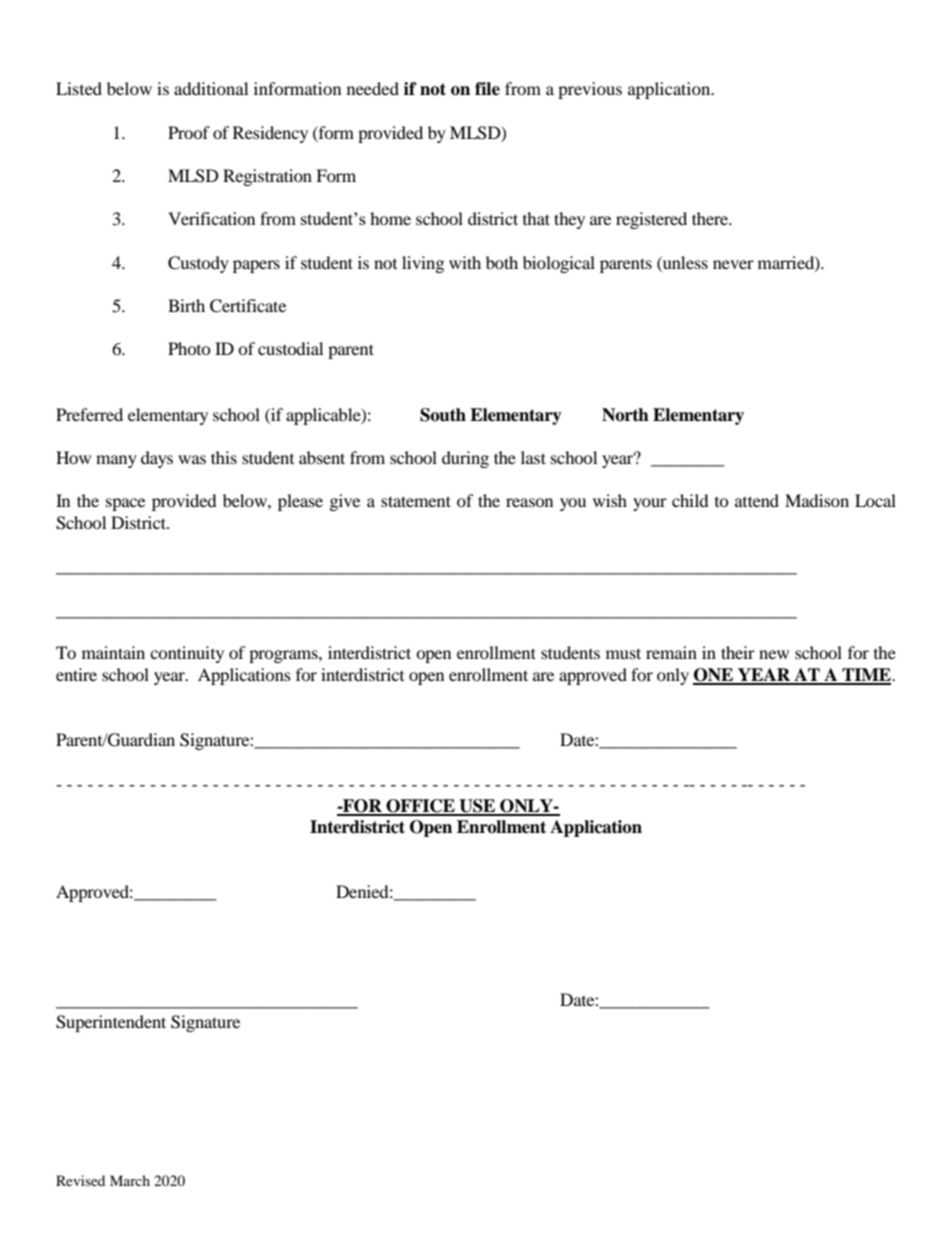 The width and height of the screenshot is (952, 1233). I want to click on new, so click(774, 654).
